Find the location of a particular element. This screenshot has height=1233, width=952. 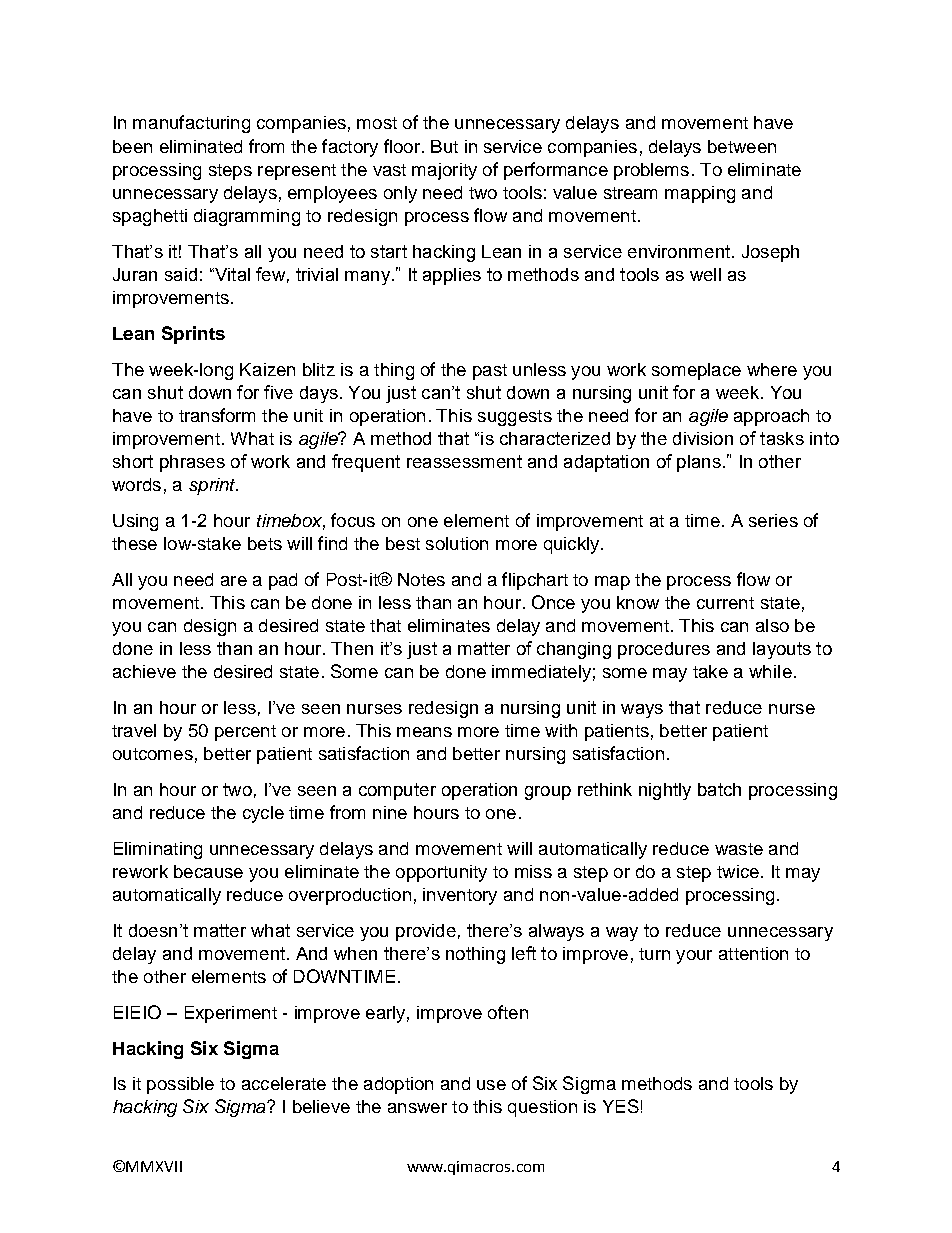

reassessment is located at coordinates (464, 461).
